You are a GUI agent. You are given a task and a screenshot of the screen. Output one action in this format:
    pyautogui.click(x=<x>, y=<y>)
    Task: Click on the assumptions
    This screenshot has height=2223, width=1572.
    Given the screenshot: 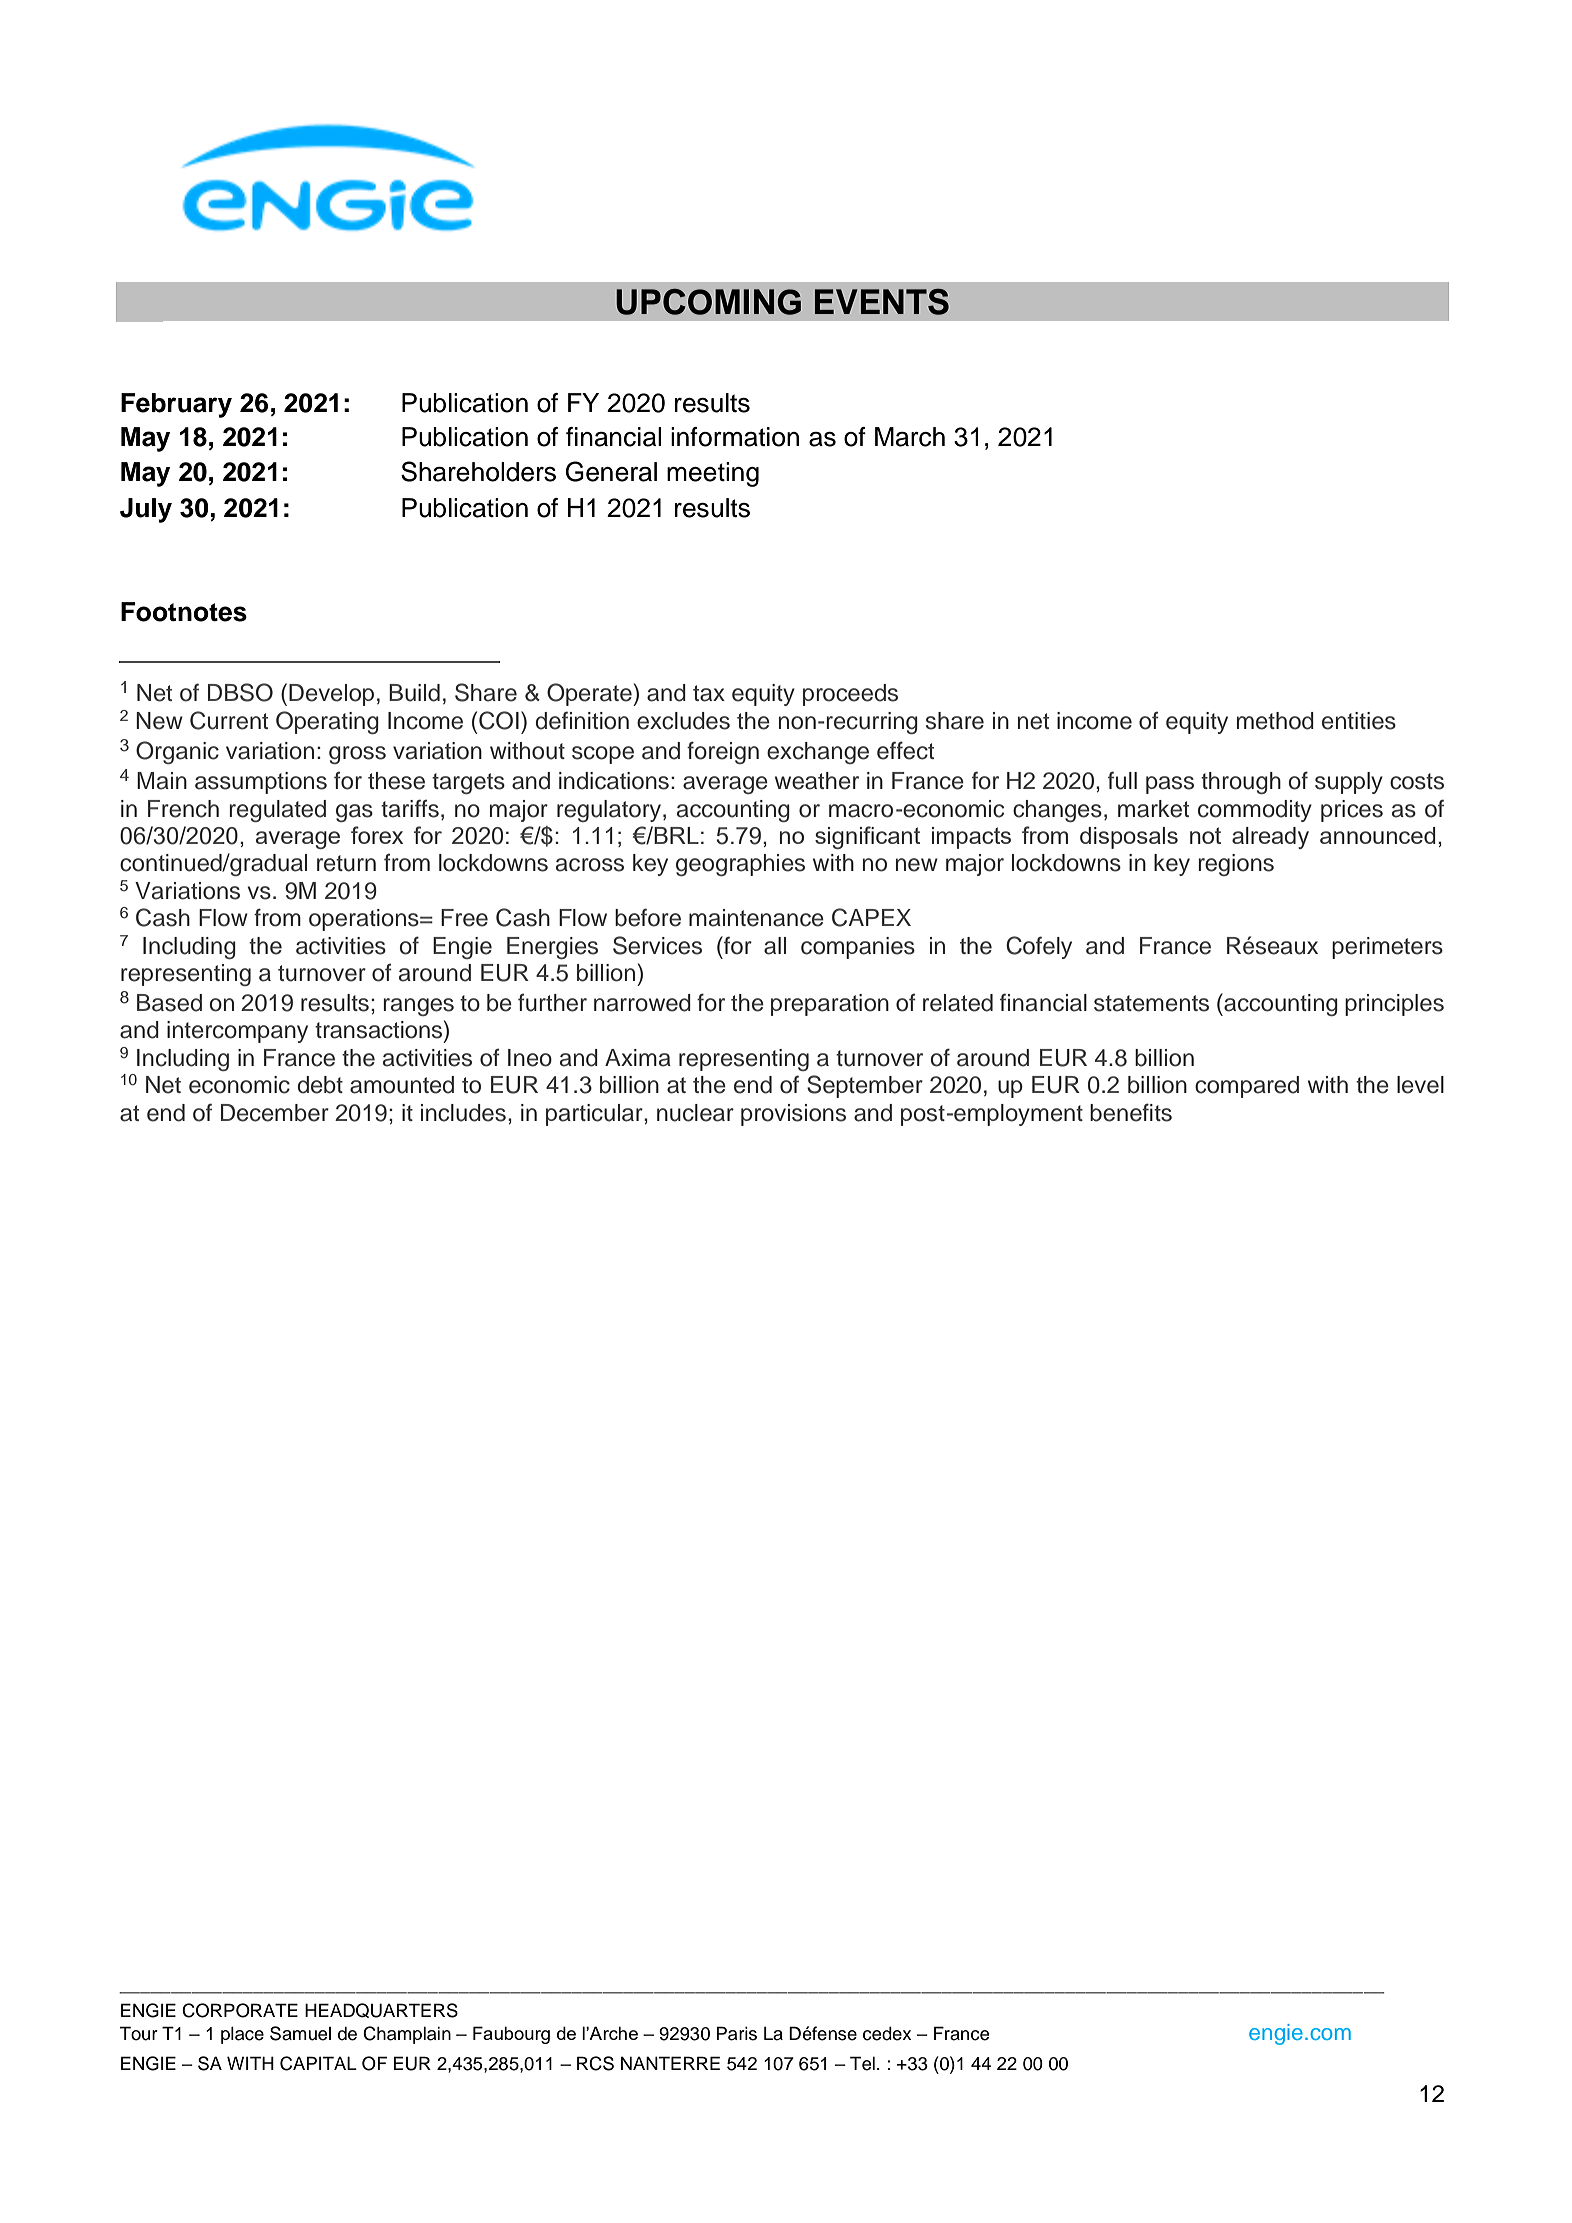 What is the action you would take?
    pyautogui.click(x=261, y=783)
